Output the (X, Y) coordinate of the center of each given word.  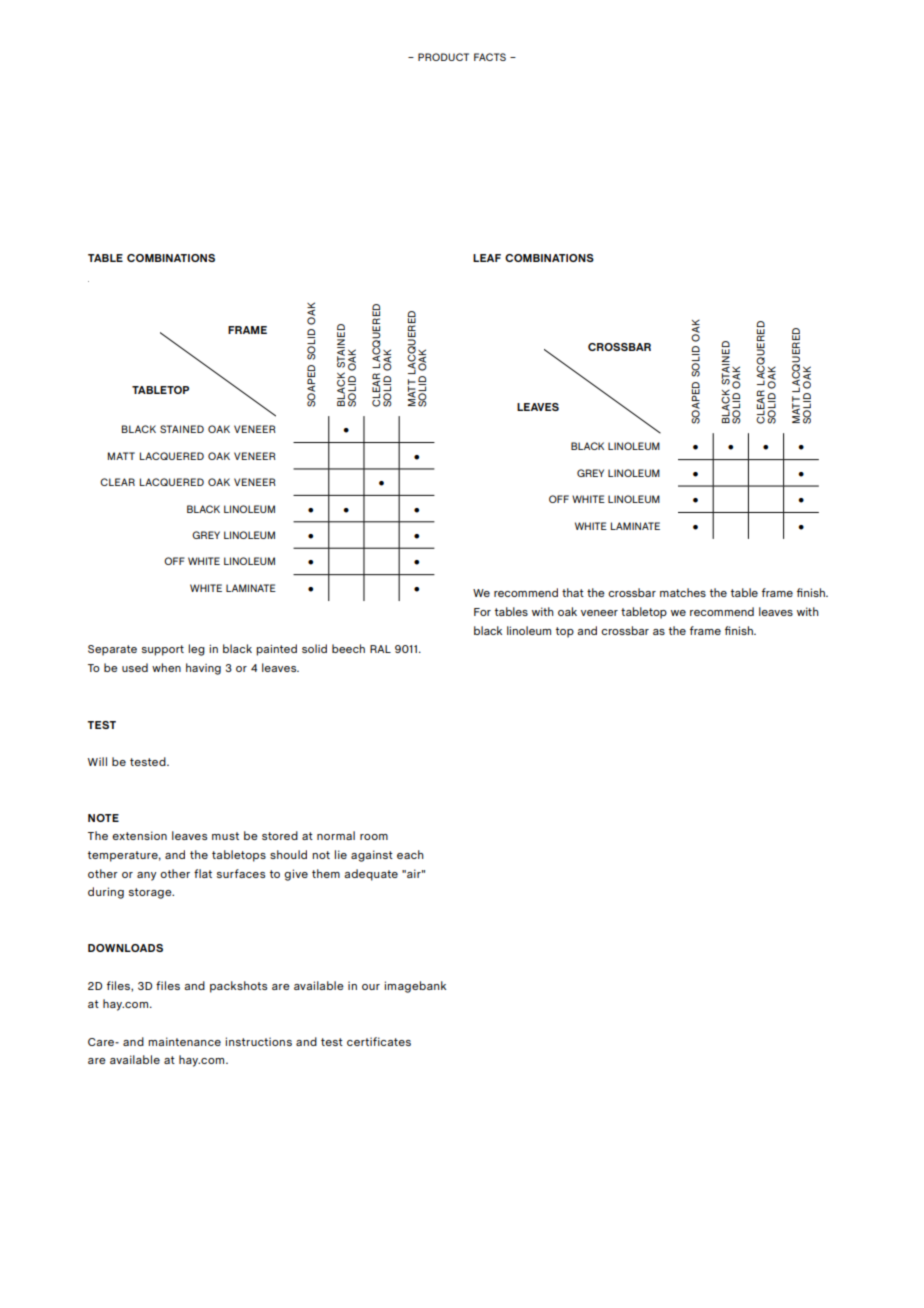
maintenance (184, 1041)
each (410, 854)
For (482, 612)
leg (196, 650)
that (573, 592)
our (371, 987)
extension (139, 835)
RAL (380, 649)
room (374, 837)
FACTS (490, 57)
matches (683, 592)
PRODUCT (443, 57)
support (163, 650)
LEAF (487, 258)
